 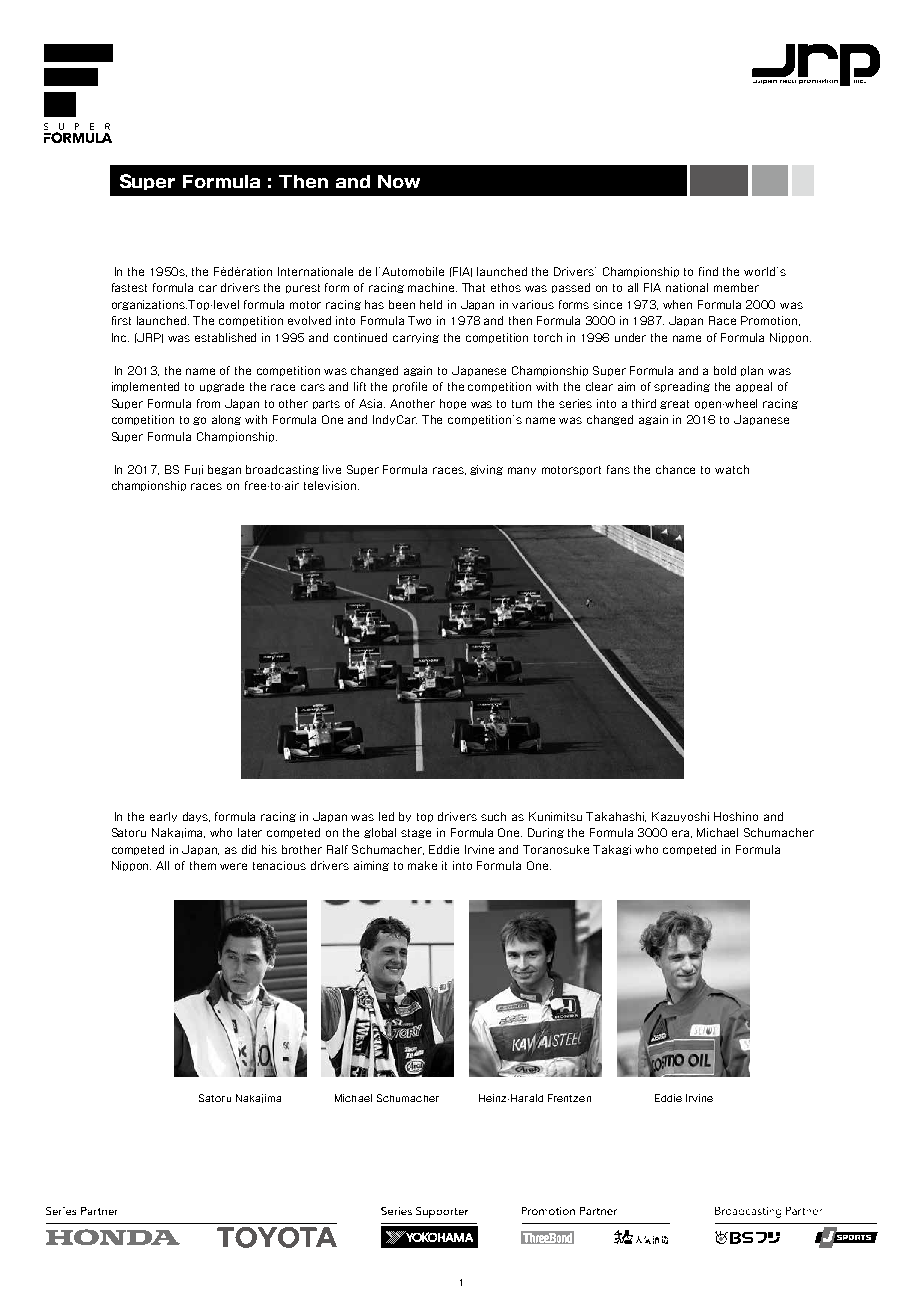 What do you see at coordinates (486, 470) in the screenshot?
I see `giving` at bounding box center [486, 470].
